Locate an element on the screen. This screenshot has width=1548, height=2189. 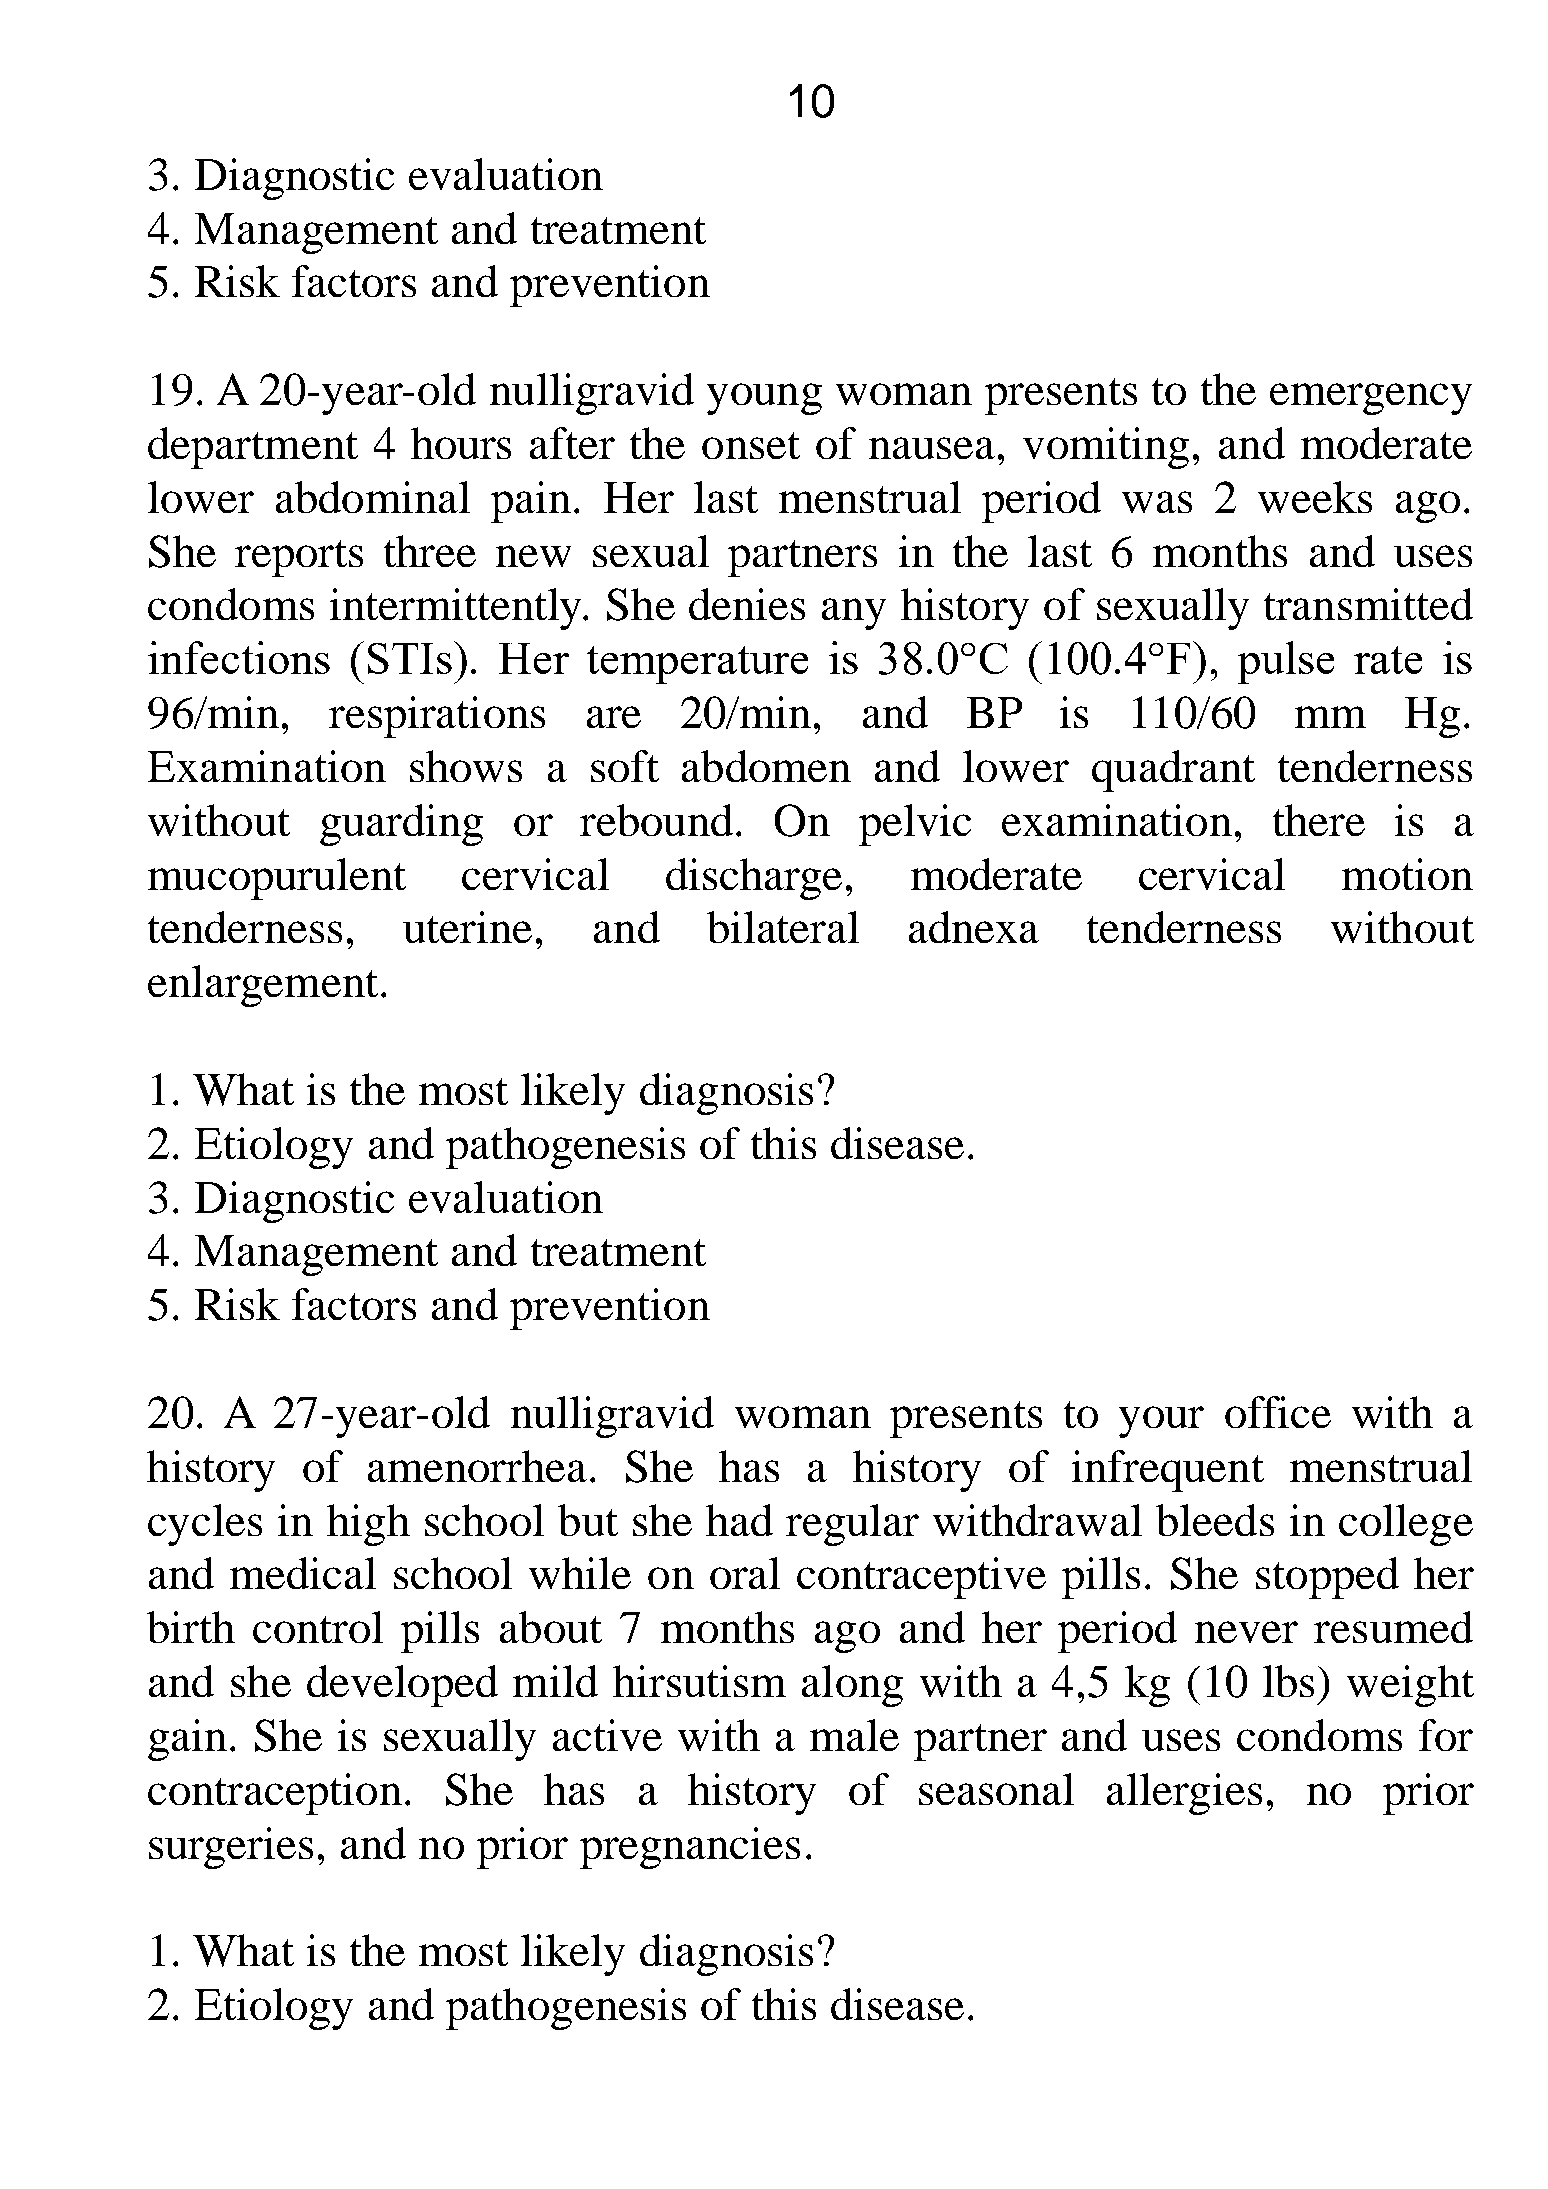
abdomen is located at coordinates (766, 766).
